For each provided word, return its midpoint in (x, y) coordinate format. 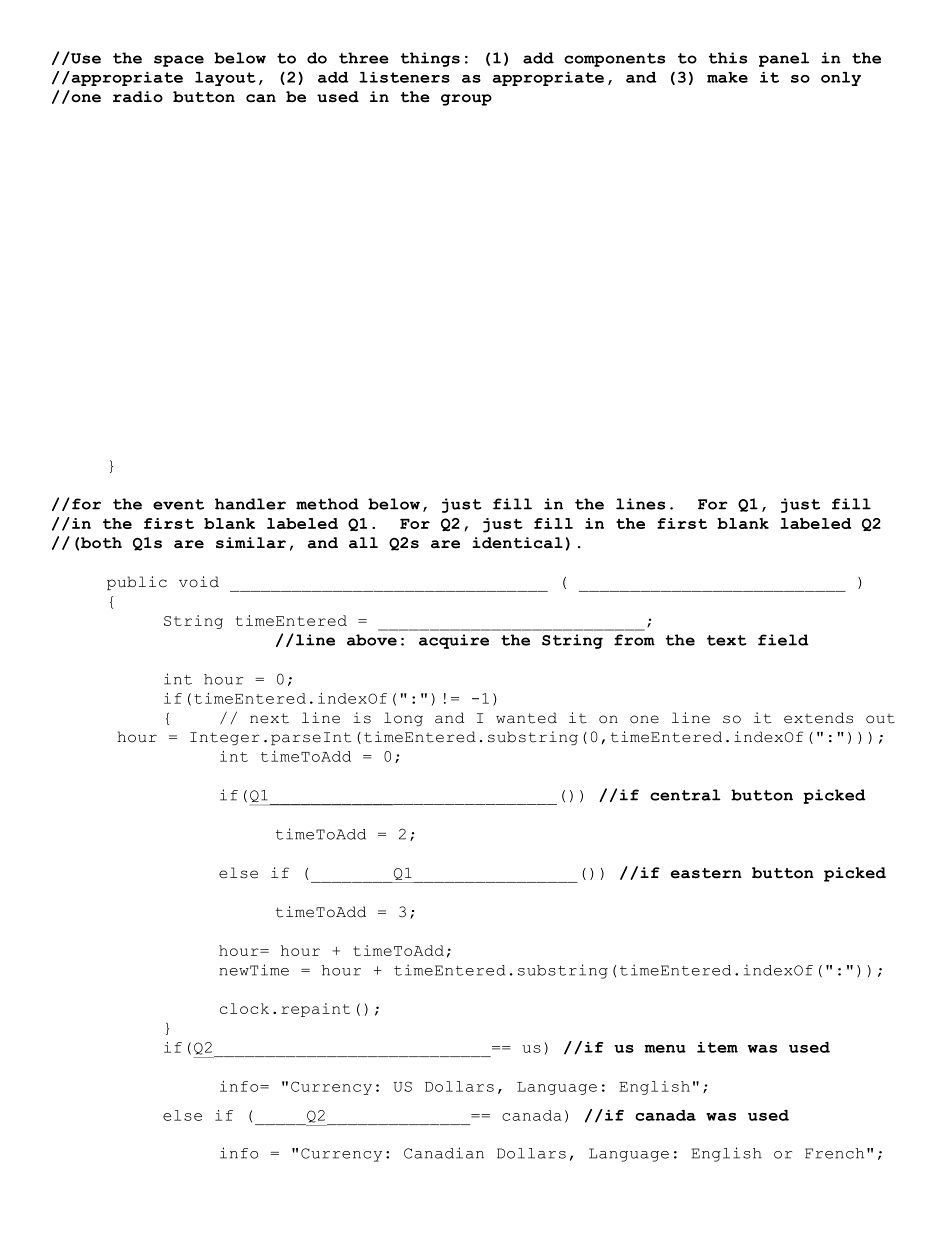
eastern (706, 873)
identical (517, 543)
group (466, 100)
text (727, 640)
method (327, 504)
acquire (454, 641)
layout (225, 79)
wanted (526, 718)
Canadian (444, 1153)
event (178, 504)
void (199, 582)
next (269, 718)
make (727, 77)
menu (665, 1049)
